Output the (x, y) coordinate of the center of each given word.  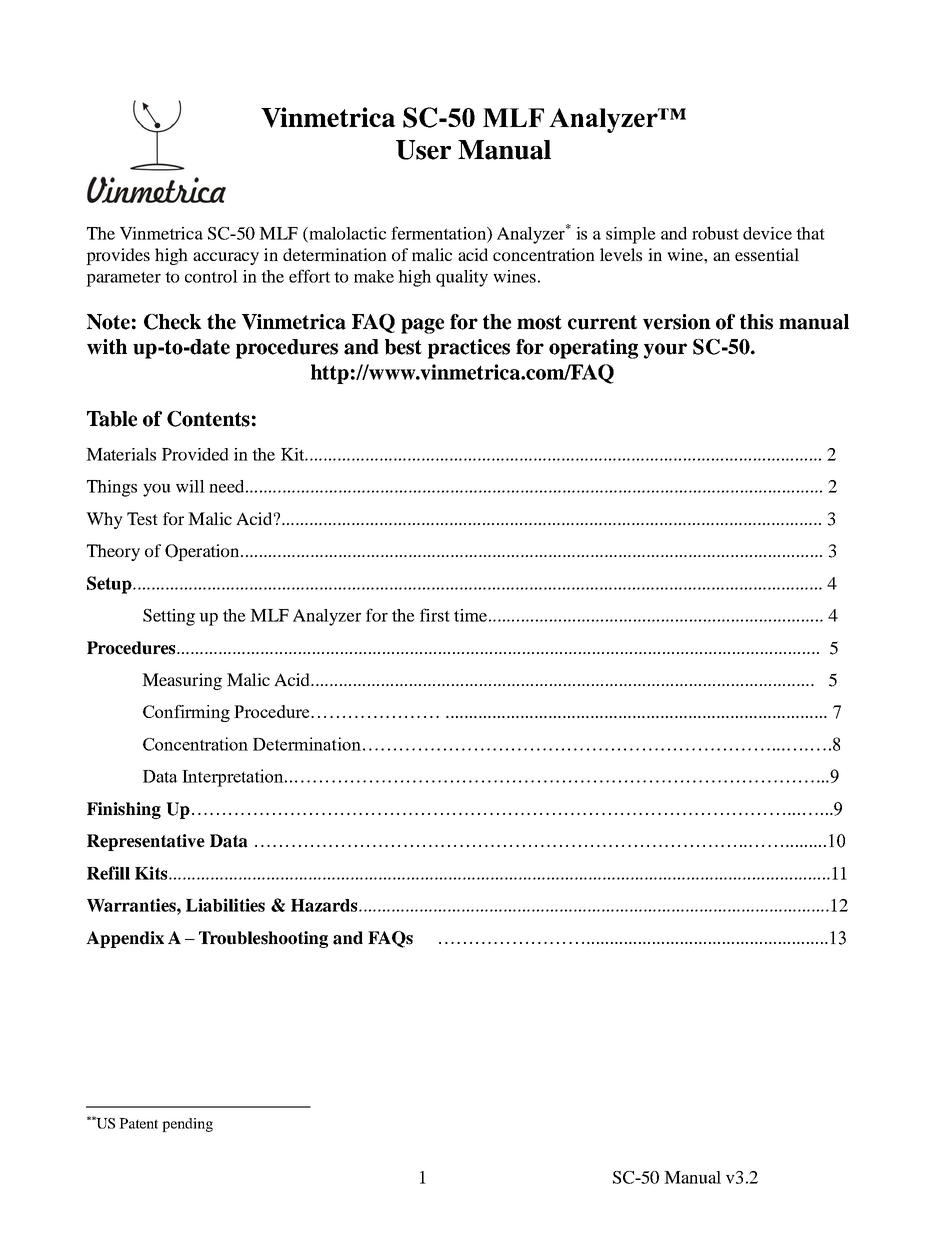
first (435, 615)
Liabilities (225, 905)
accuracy (226, 258)
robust (715, 233)
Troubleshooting (263, 939)
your (665, 351)
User (423, 150)
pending (187, 1125)
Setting (169, 617)
